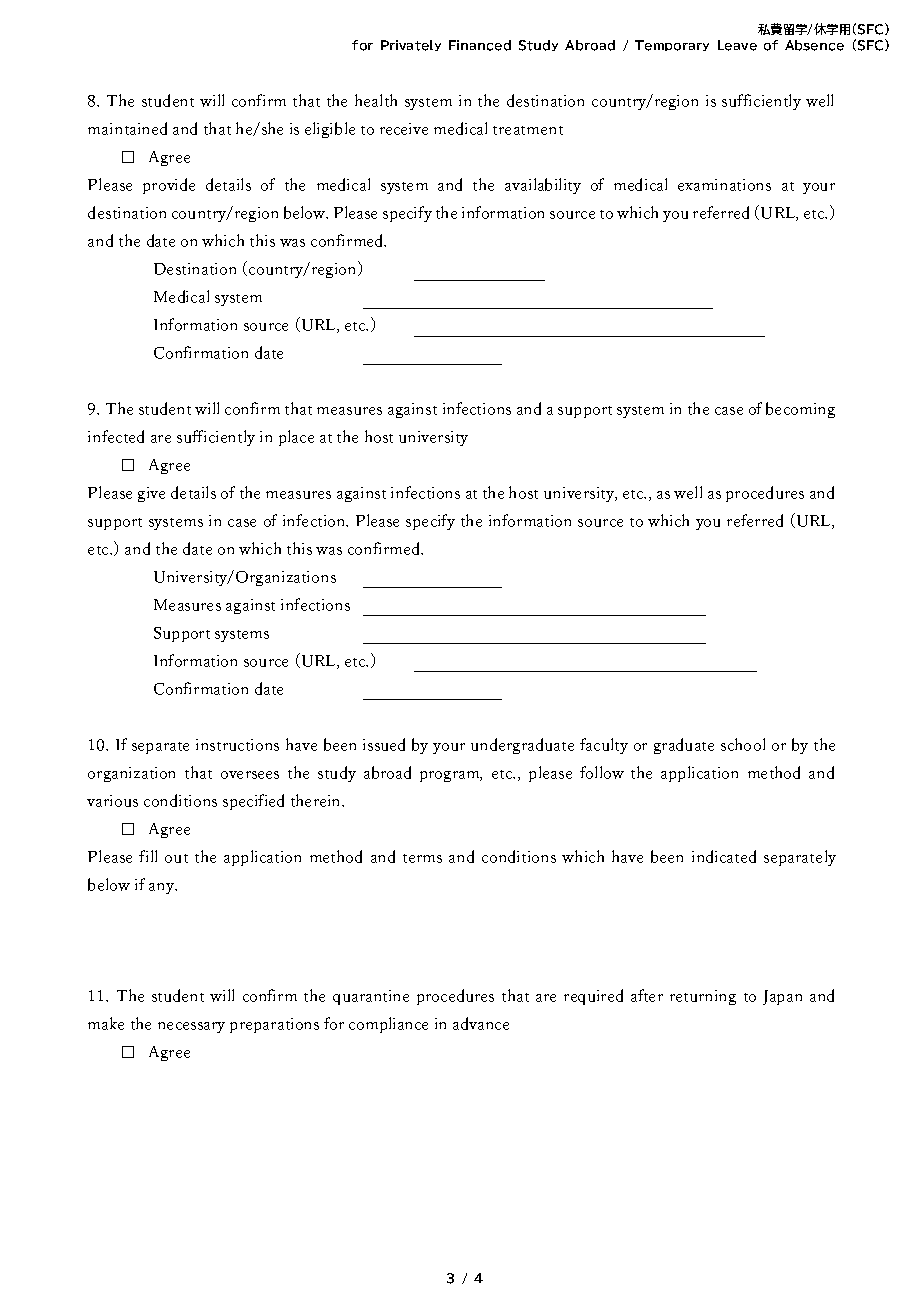  What do you see at coordinates (237, 745) in the page?
I see `instructions` at bounding box center [237, 745].
